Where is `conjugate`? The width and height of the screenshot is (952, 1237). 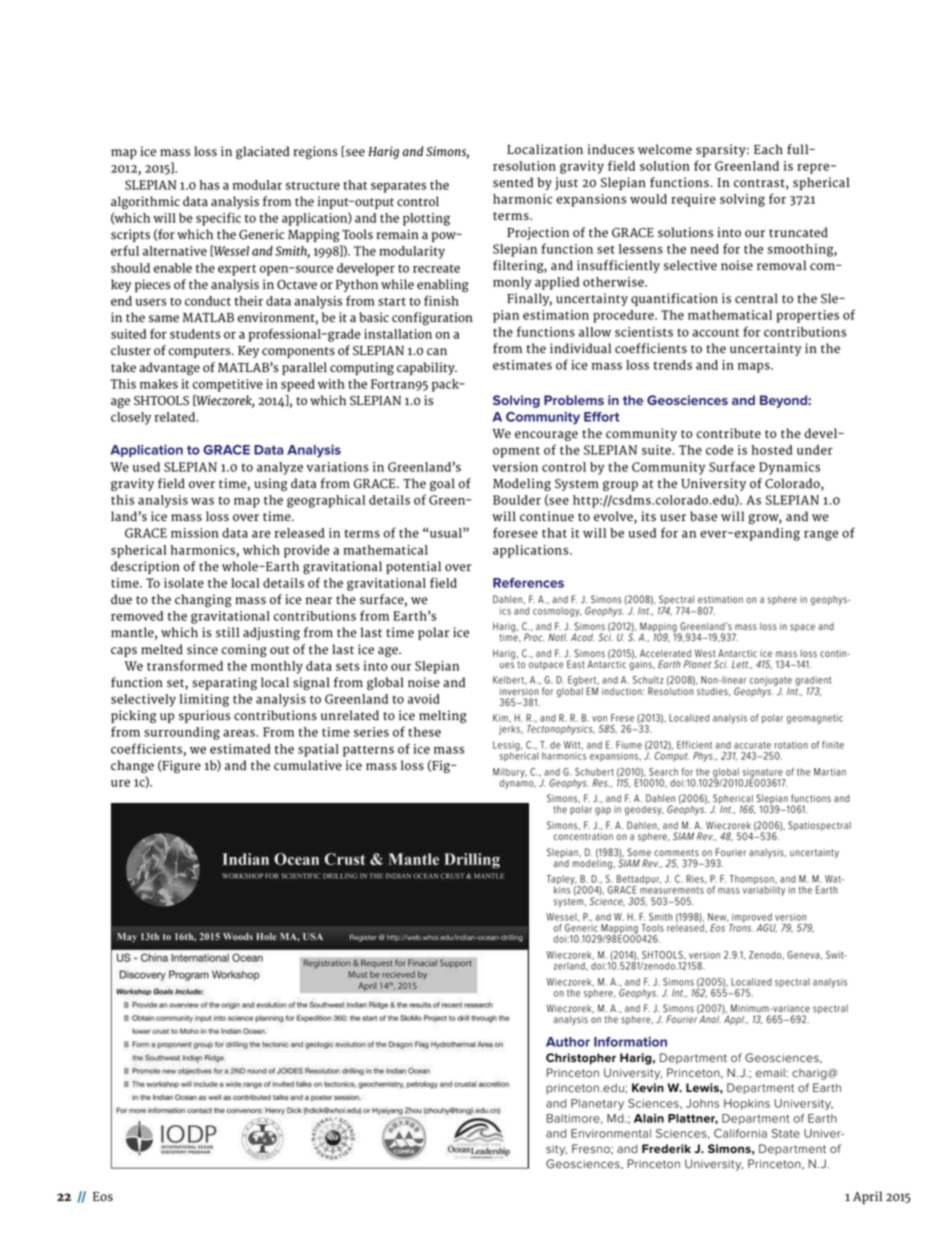 conjugate is located at coordinates (771, 682).
